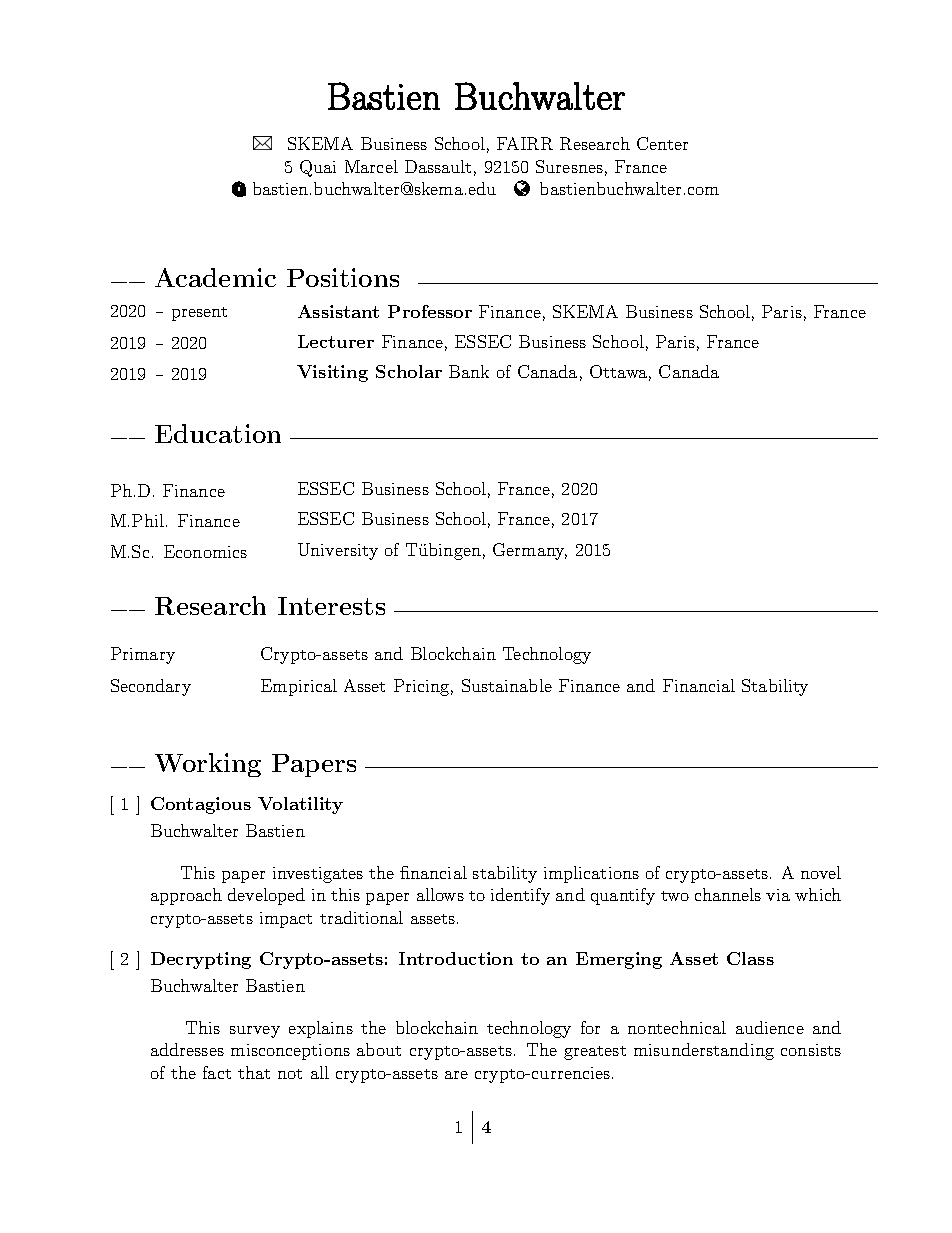 The image size is (952, 1233). What do you see at coordinates (704, 1051) in the screenshot?
I see `misunderstanding` at bounding box center [704, 1051].
